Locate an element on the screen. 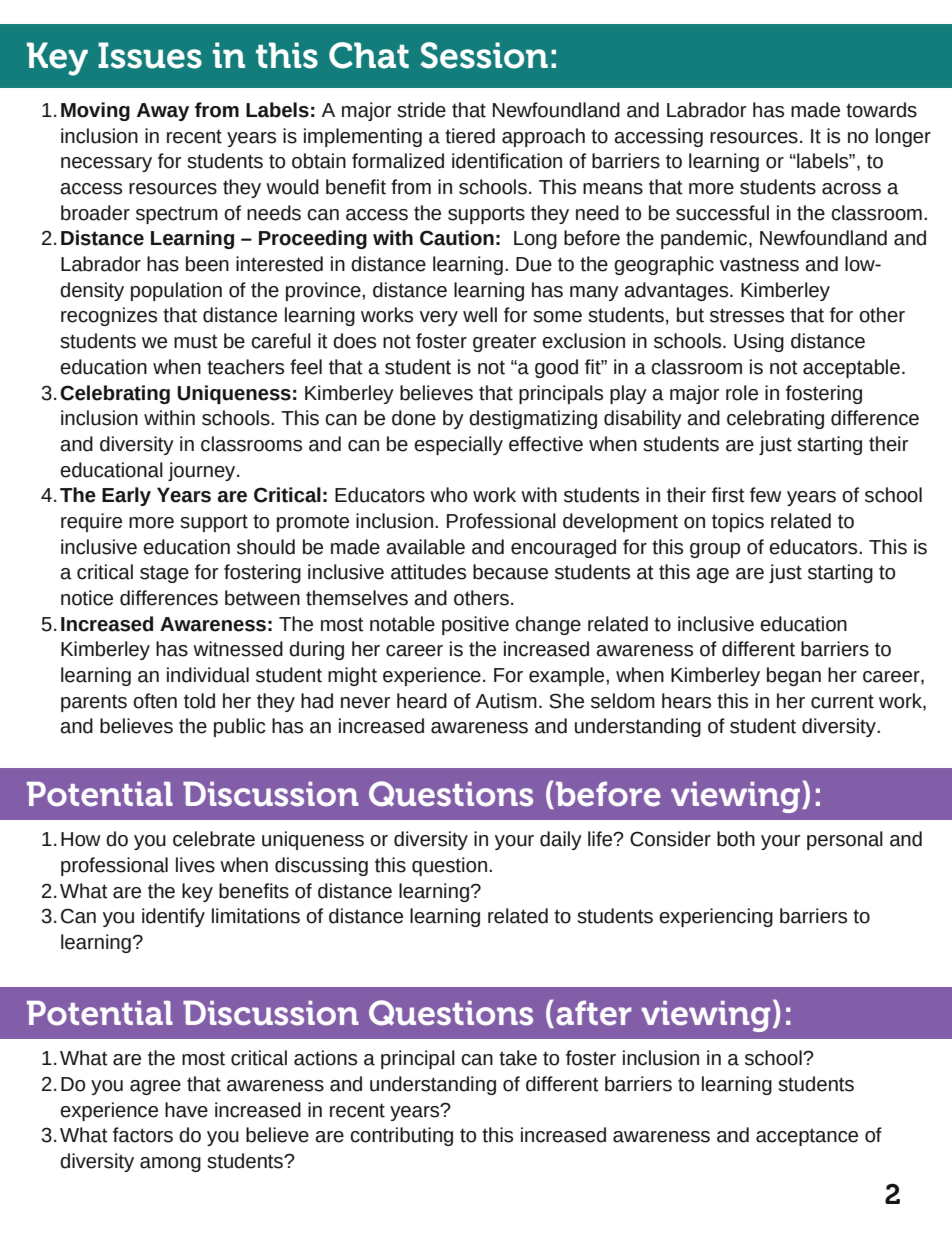 The width and height of the screenshot is (952, 1233). who is located at coordinates (448, 495).
